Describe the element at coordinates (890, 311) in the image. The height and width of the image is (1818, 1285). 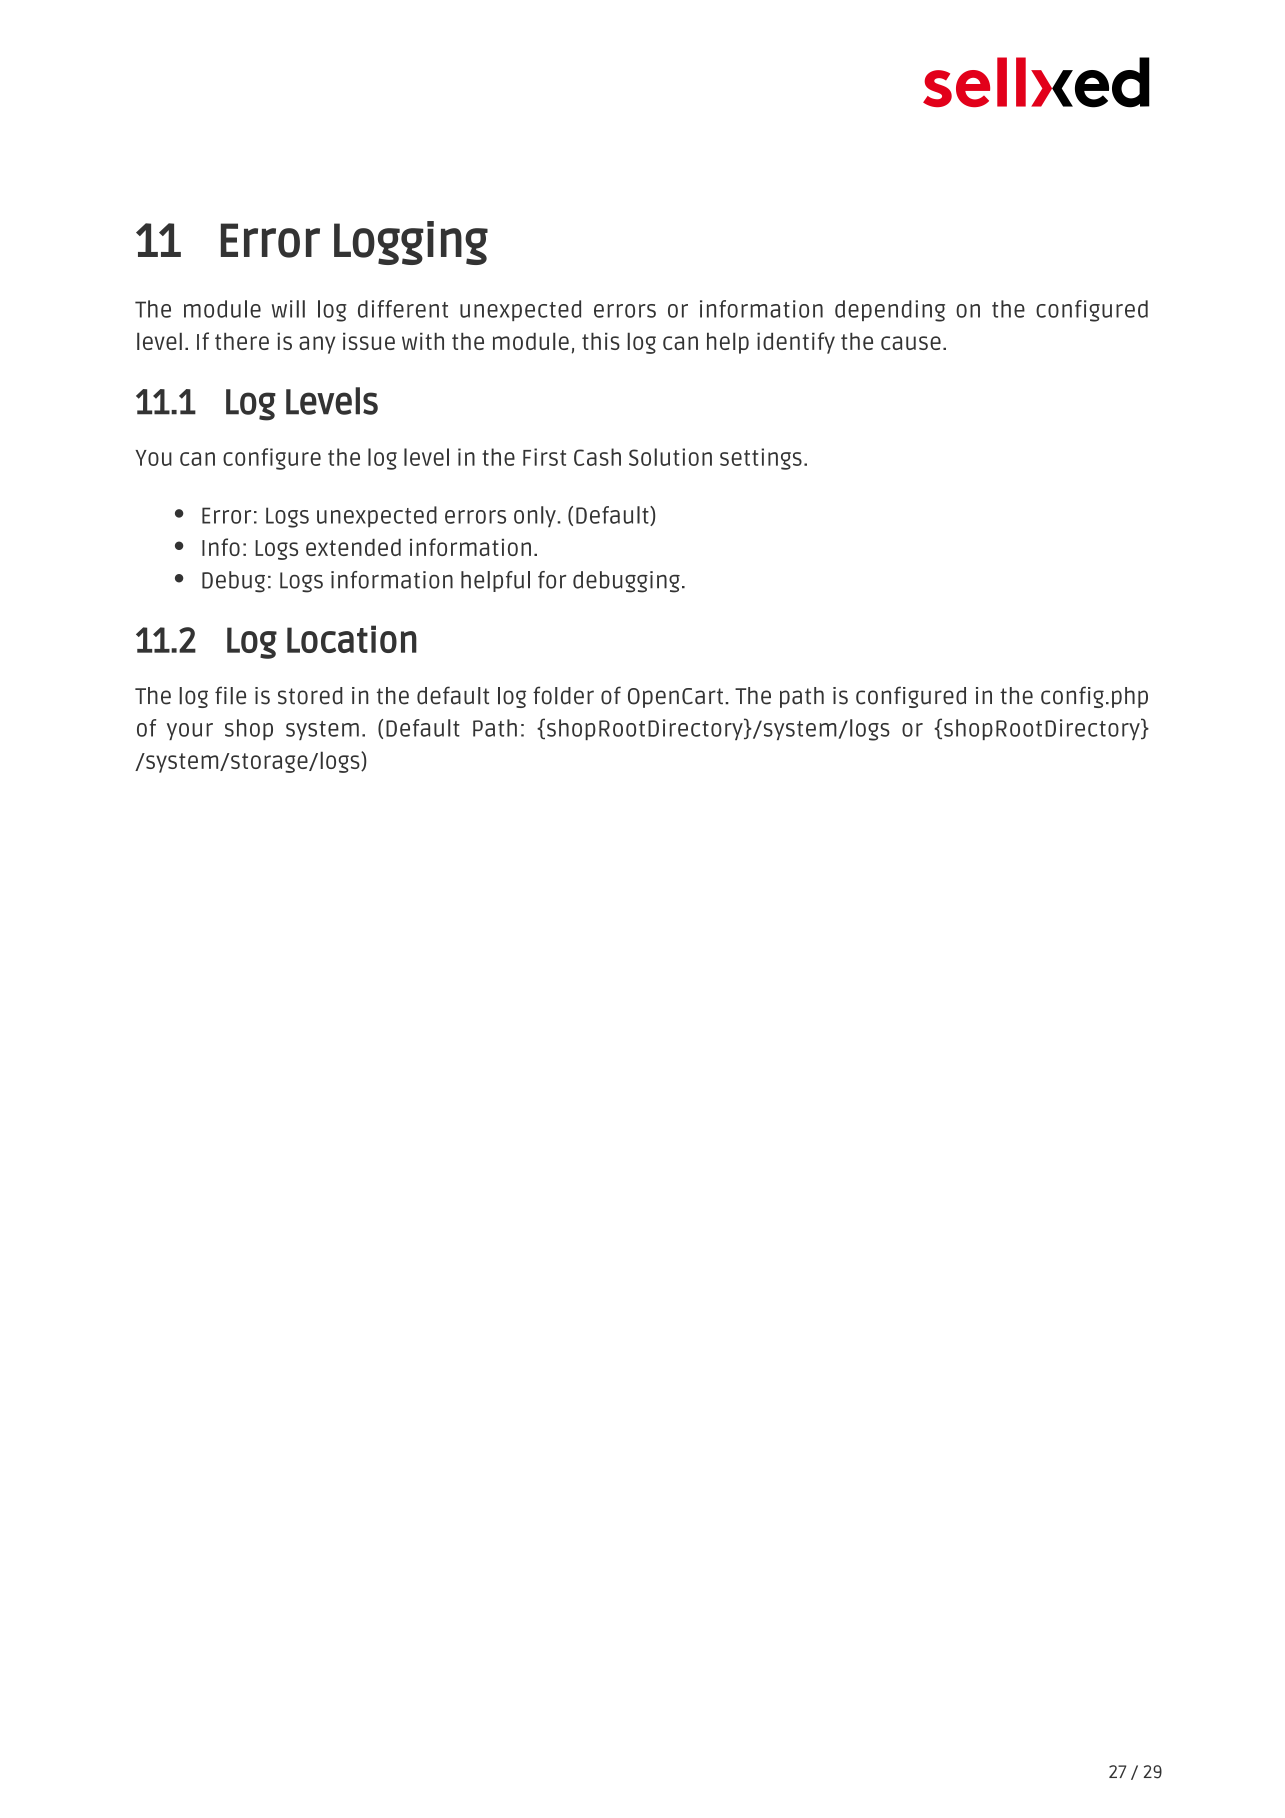
I see `depending` at that location.
